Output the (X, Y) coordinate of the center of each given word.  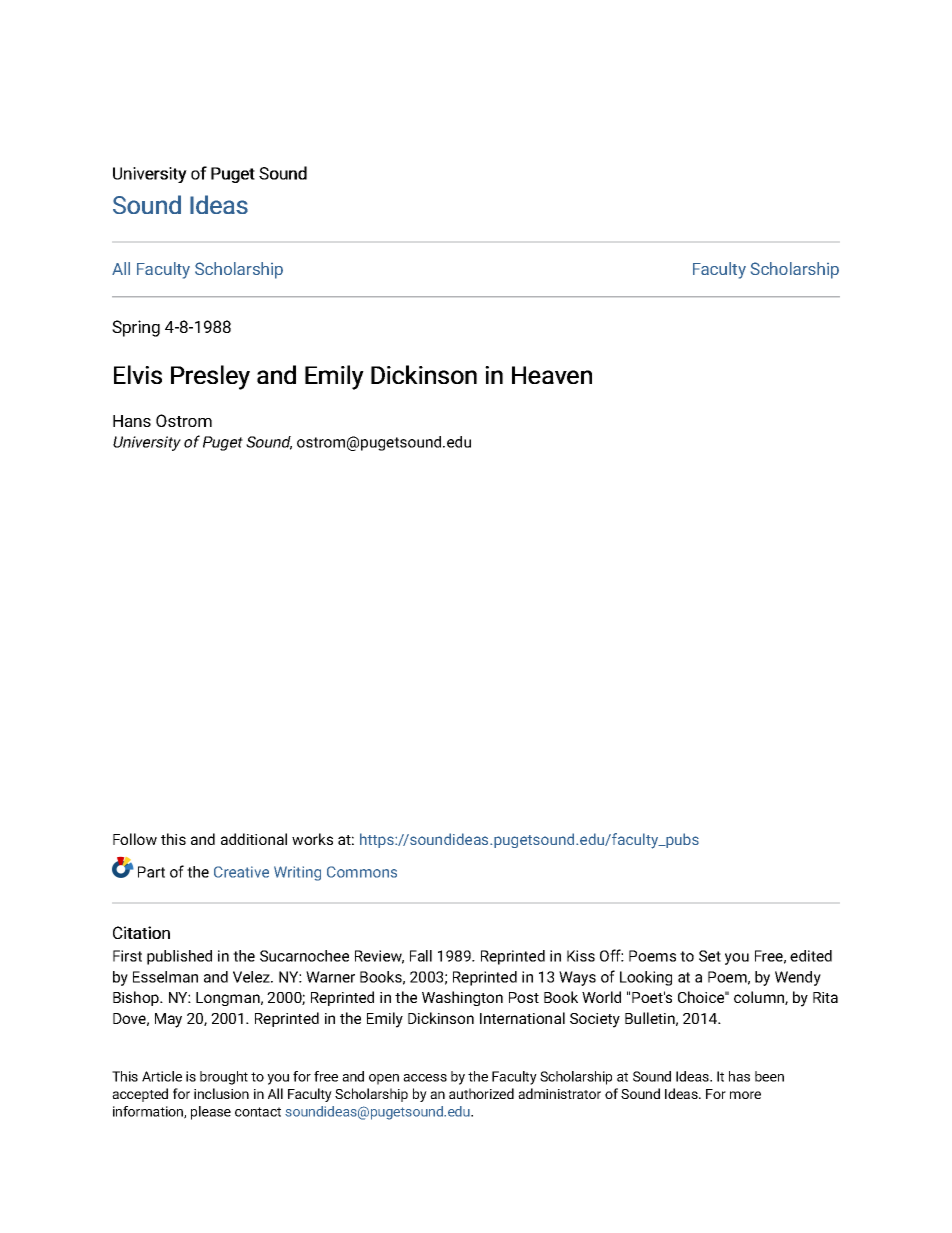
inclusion (221, 1093)
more (745, 1095)
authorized (481, 1093)
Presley (210, 377)
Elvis (138, 374)
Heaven (552, 375)
